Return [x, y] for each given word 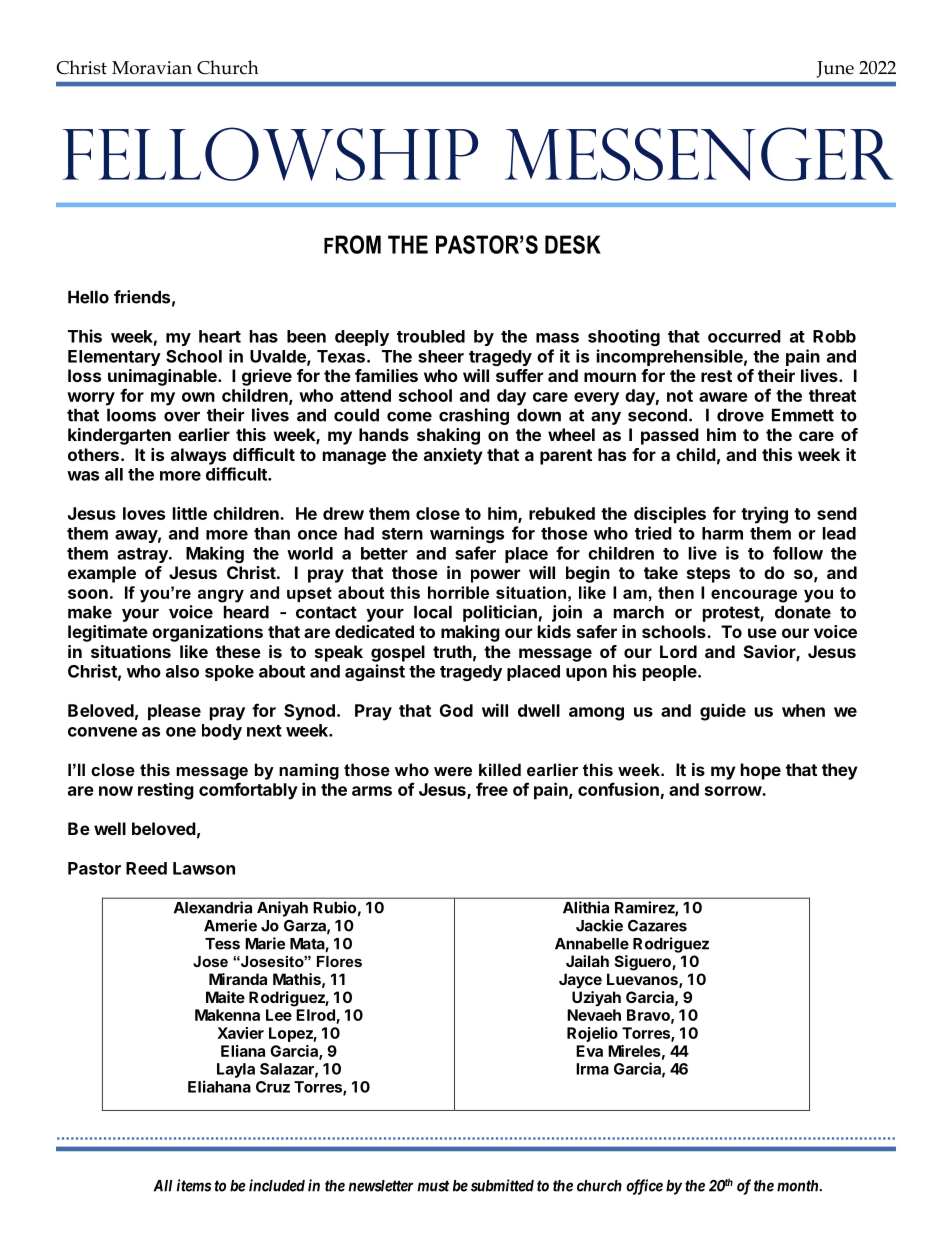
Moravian [152, 68]
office [644, 1187]
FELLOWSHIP [270, 154]
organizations [207, 633]
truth [452, 651]
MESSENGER [699, 154]
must [433, 1186]
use [762, 633]
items [194, 1185]
